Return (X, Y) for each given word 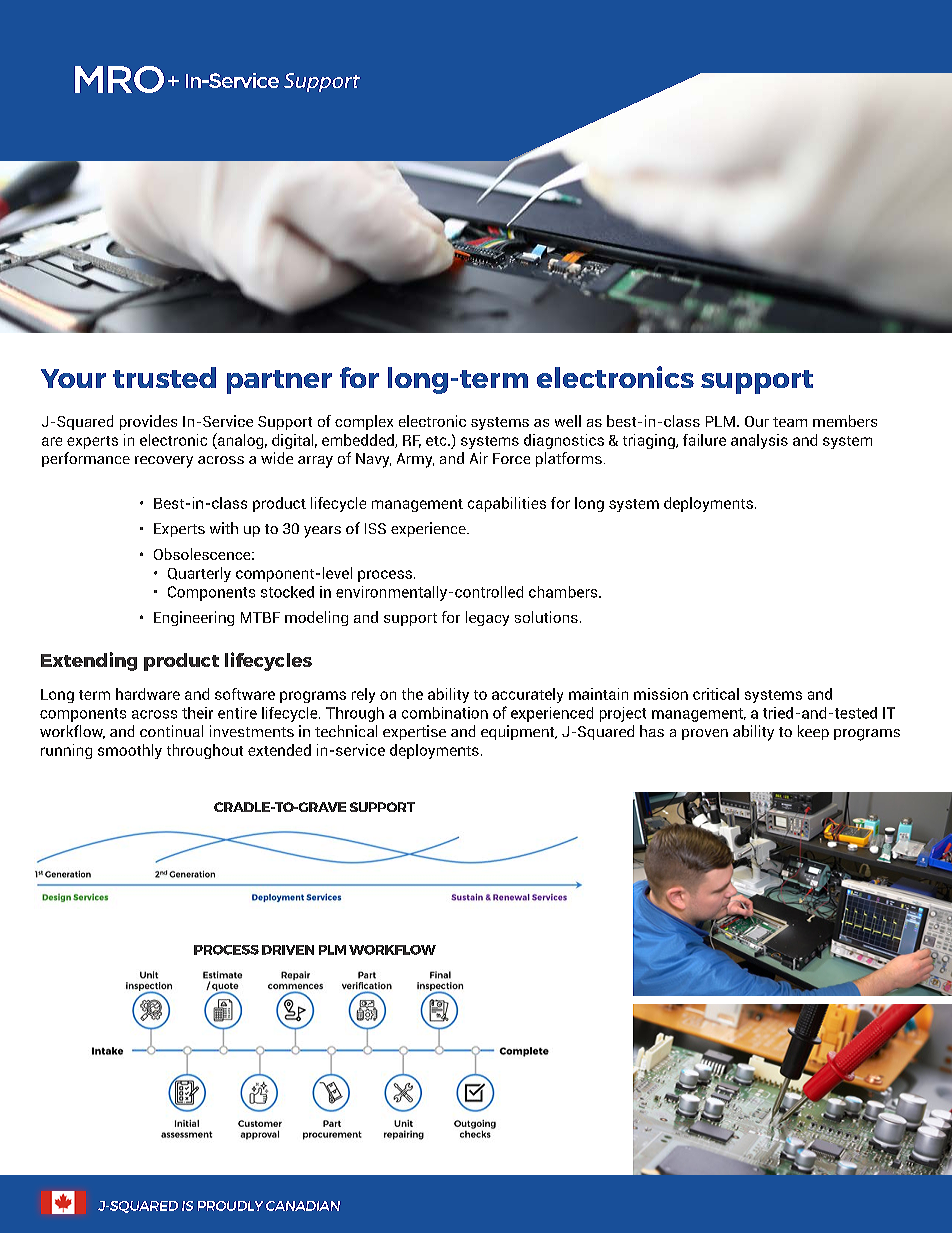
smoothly (130, 751)
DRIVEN (288, 950)
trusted (164, 377)
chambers (564, 592)
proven (705, 734)
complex (364, 422)
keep (813, 732)
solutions (546, 617)
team (790, 422)
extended (279, 750)
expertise (414, 732)
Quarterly (199, 574)
